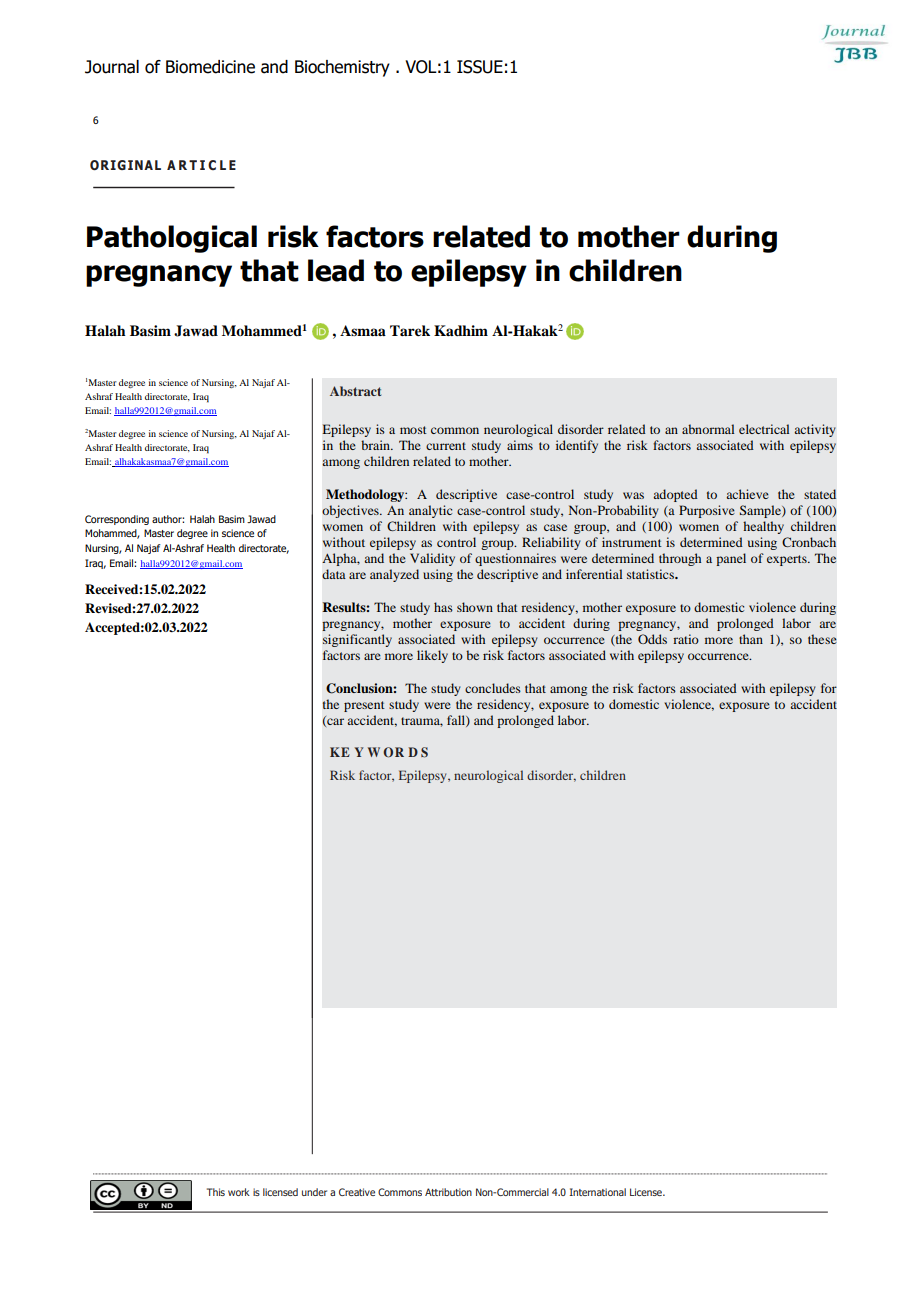 Image resolution: width=924 pixels, height=1307 pixels. Describe the element at coordinates (461, 330) in the screenshot. I see `Kadhim` at that location.
